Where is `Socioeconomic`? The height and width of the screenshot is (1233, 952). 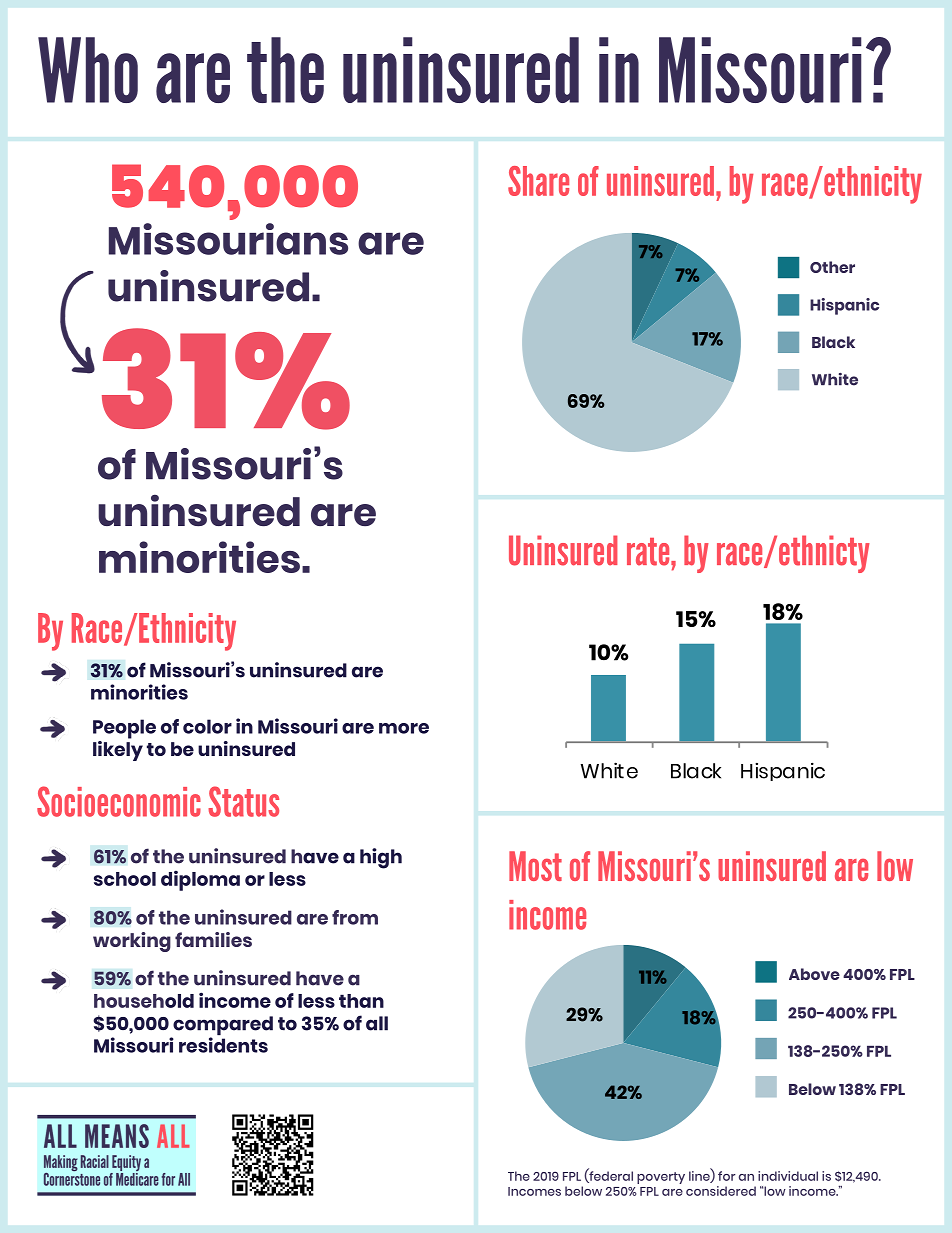 Socioeconomic is located at coordinates (119, 801).
